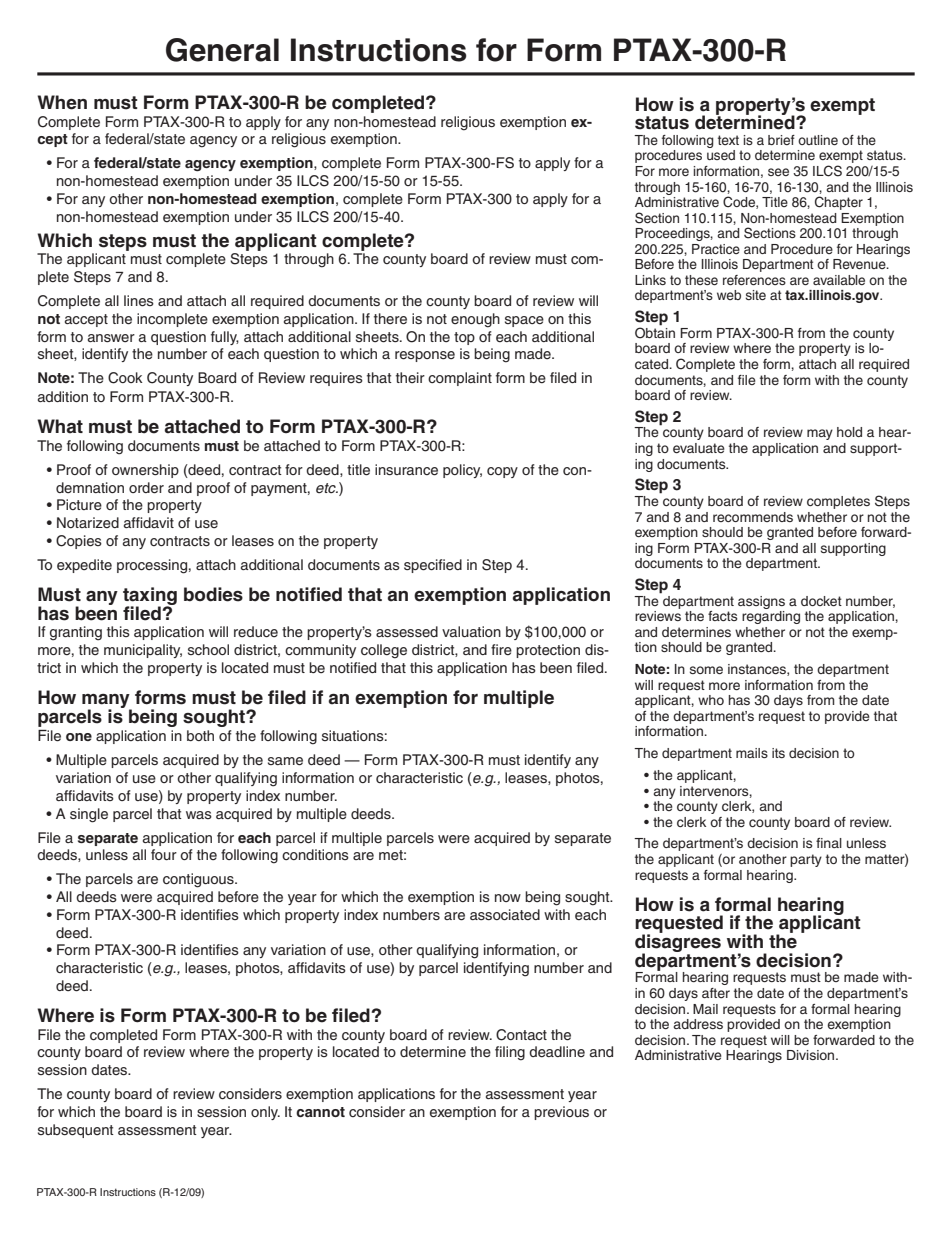  I want to click on taxing, so click(150, 597).
